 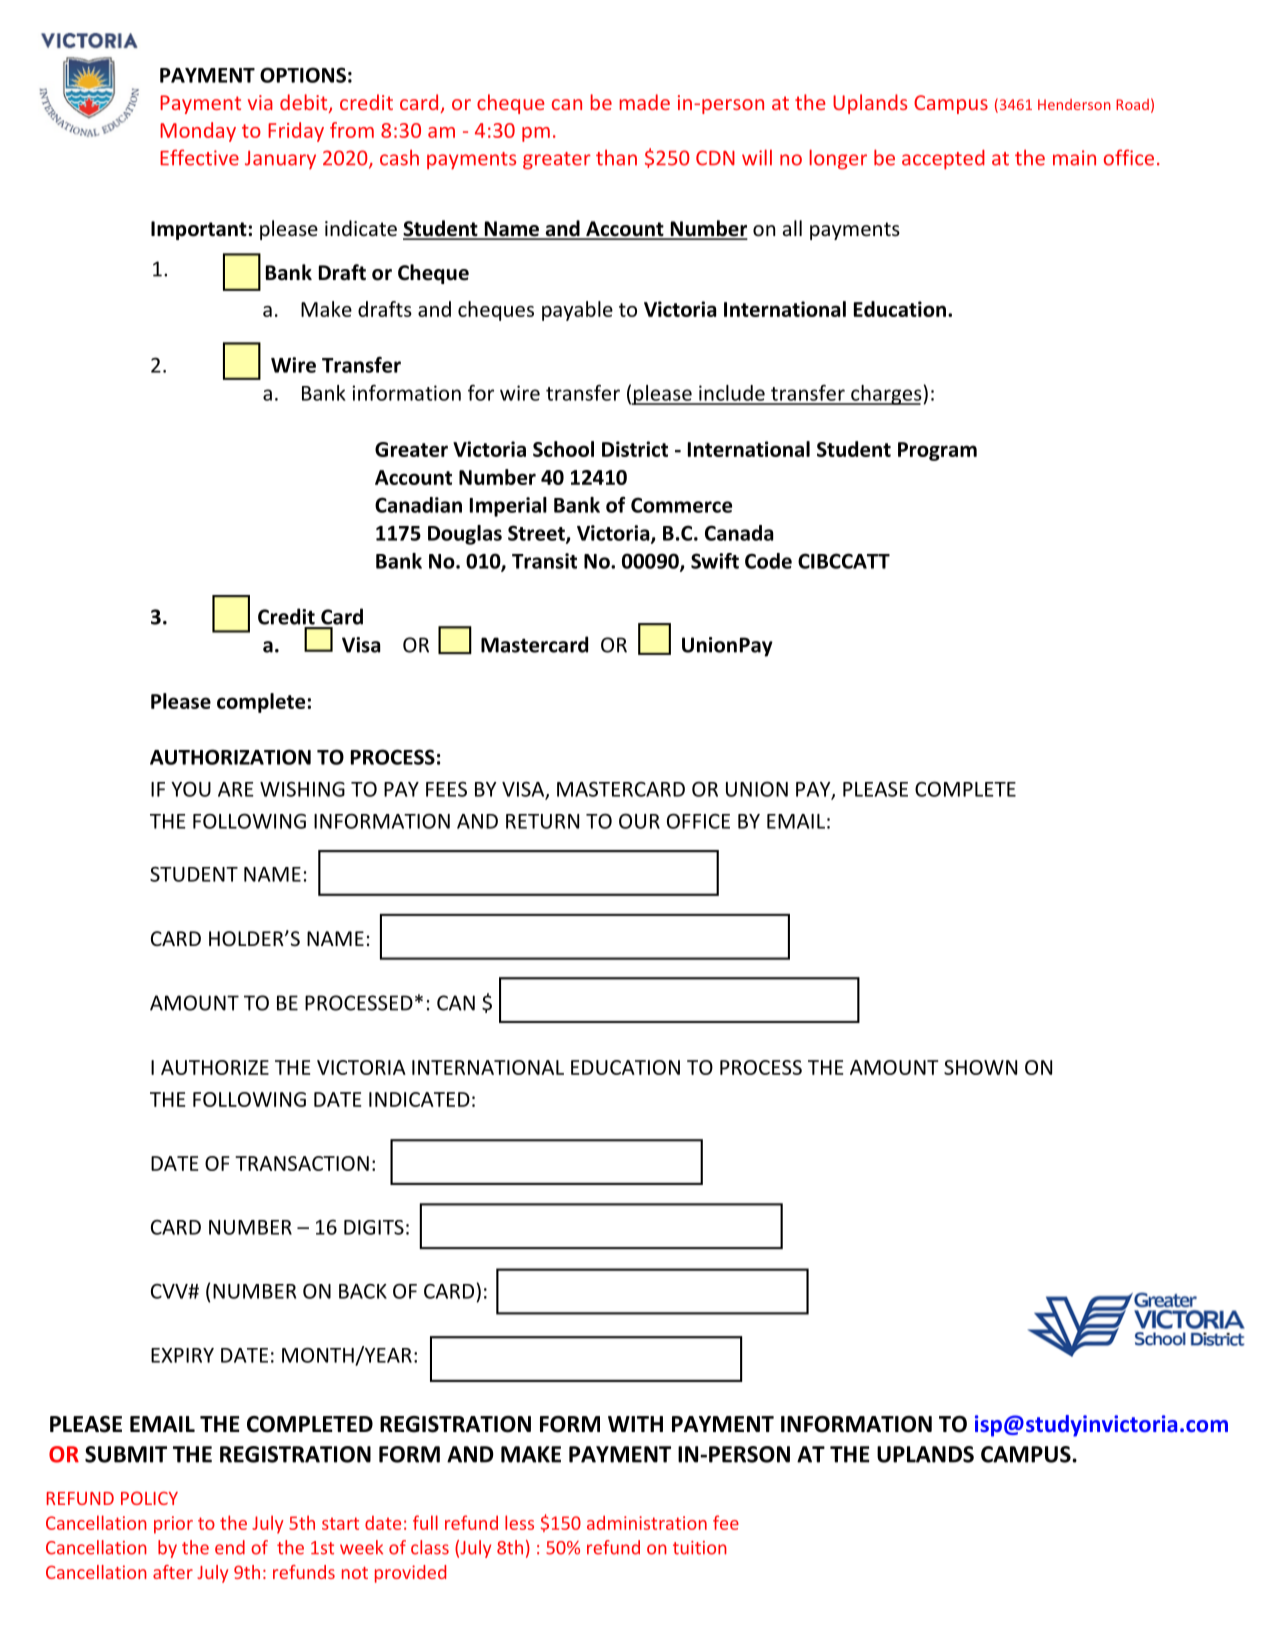 What do you see at coordinates (215, 1067) in the screenshot?
I see `AUTHORIZE` at bounding box center [215, 1067].
